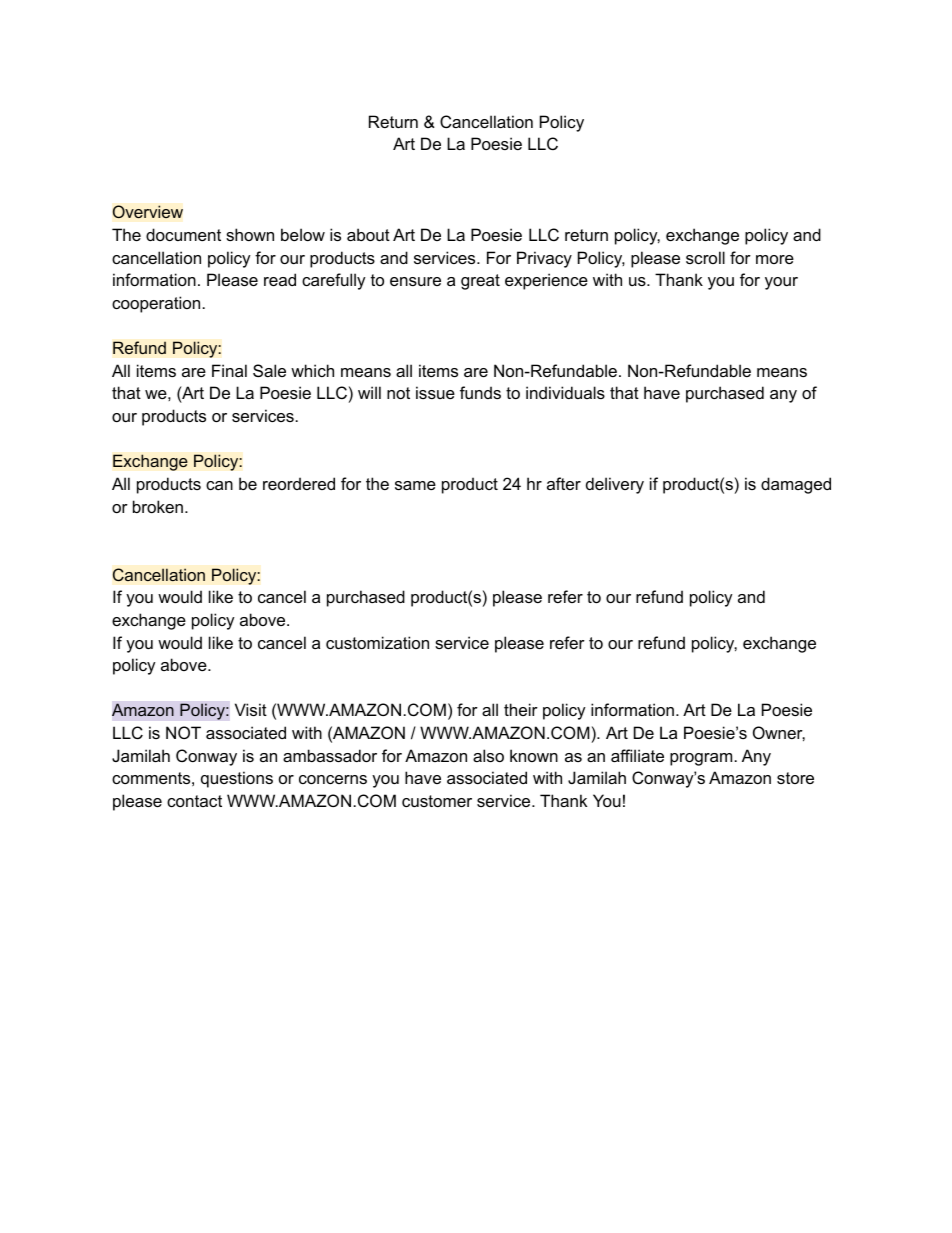 Image resolution: width=952 pixels, height=1233 pixels. Describe the element at coordinates (565, 392) in the screenshot. I see `individuals` at that location.
